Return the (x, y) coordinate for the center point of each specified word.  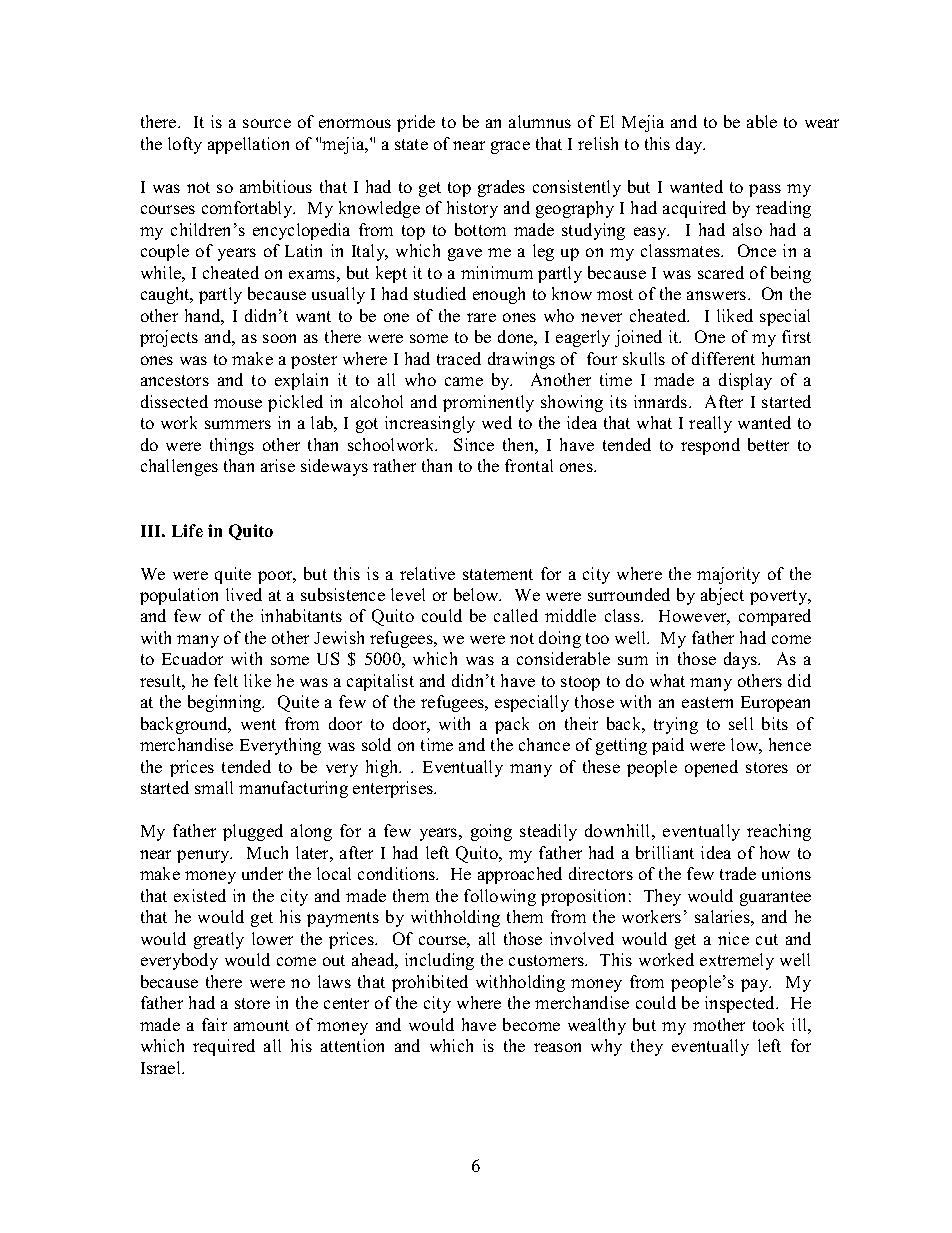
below (477, 594)
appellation (248, 145)
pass (765, 190)
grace (510, 147)
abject (722, 596)
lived (244, 594)
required (224, 1047)
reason (557, 1047)
